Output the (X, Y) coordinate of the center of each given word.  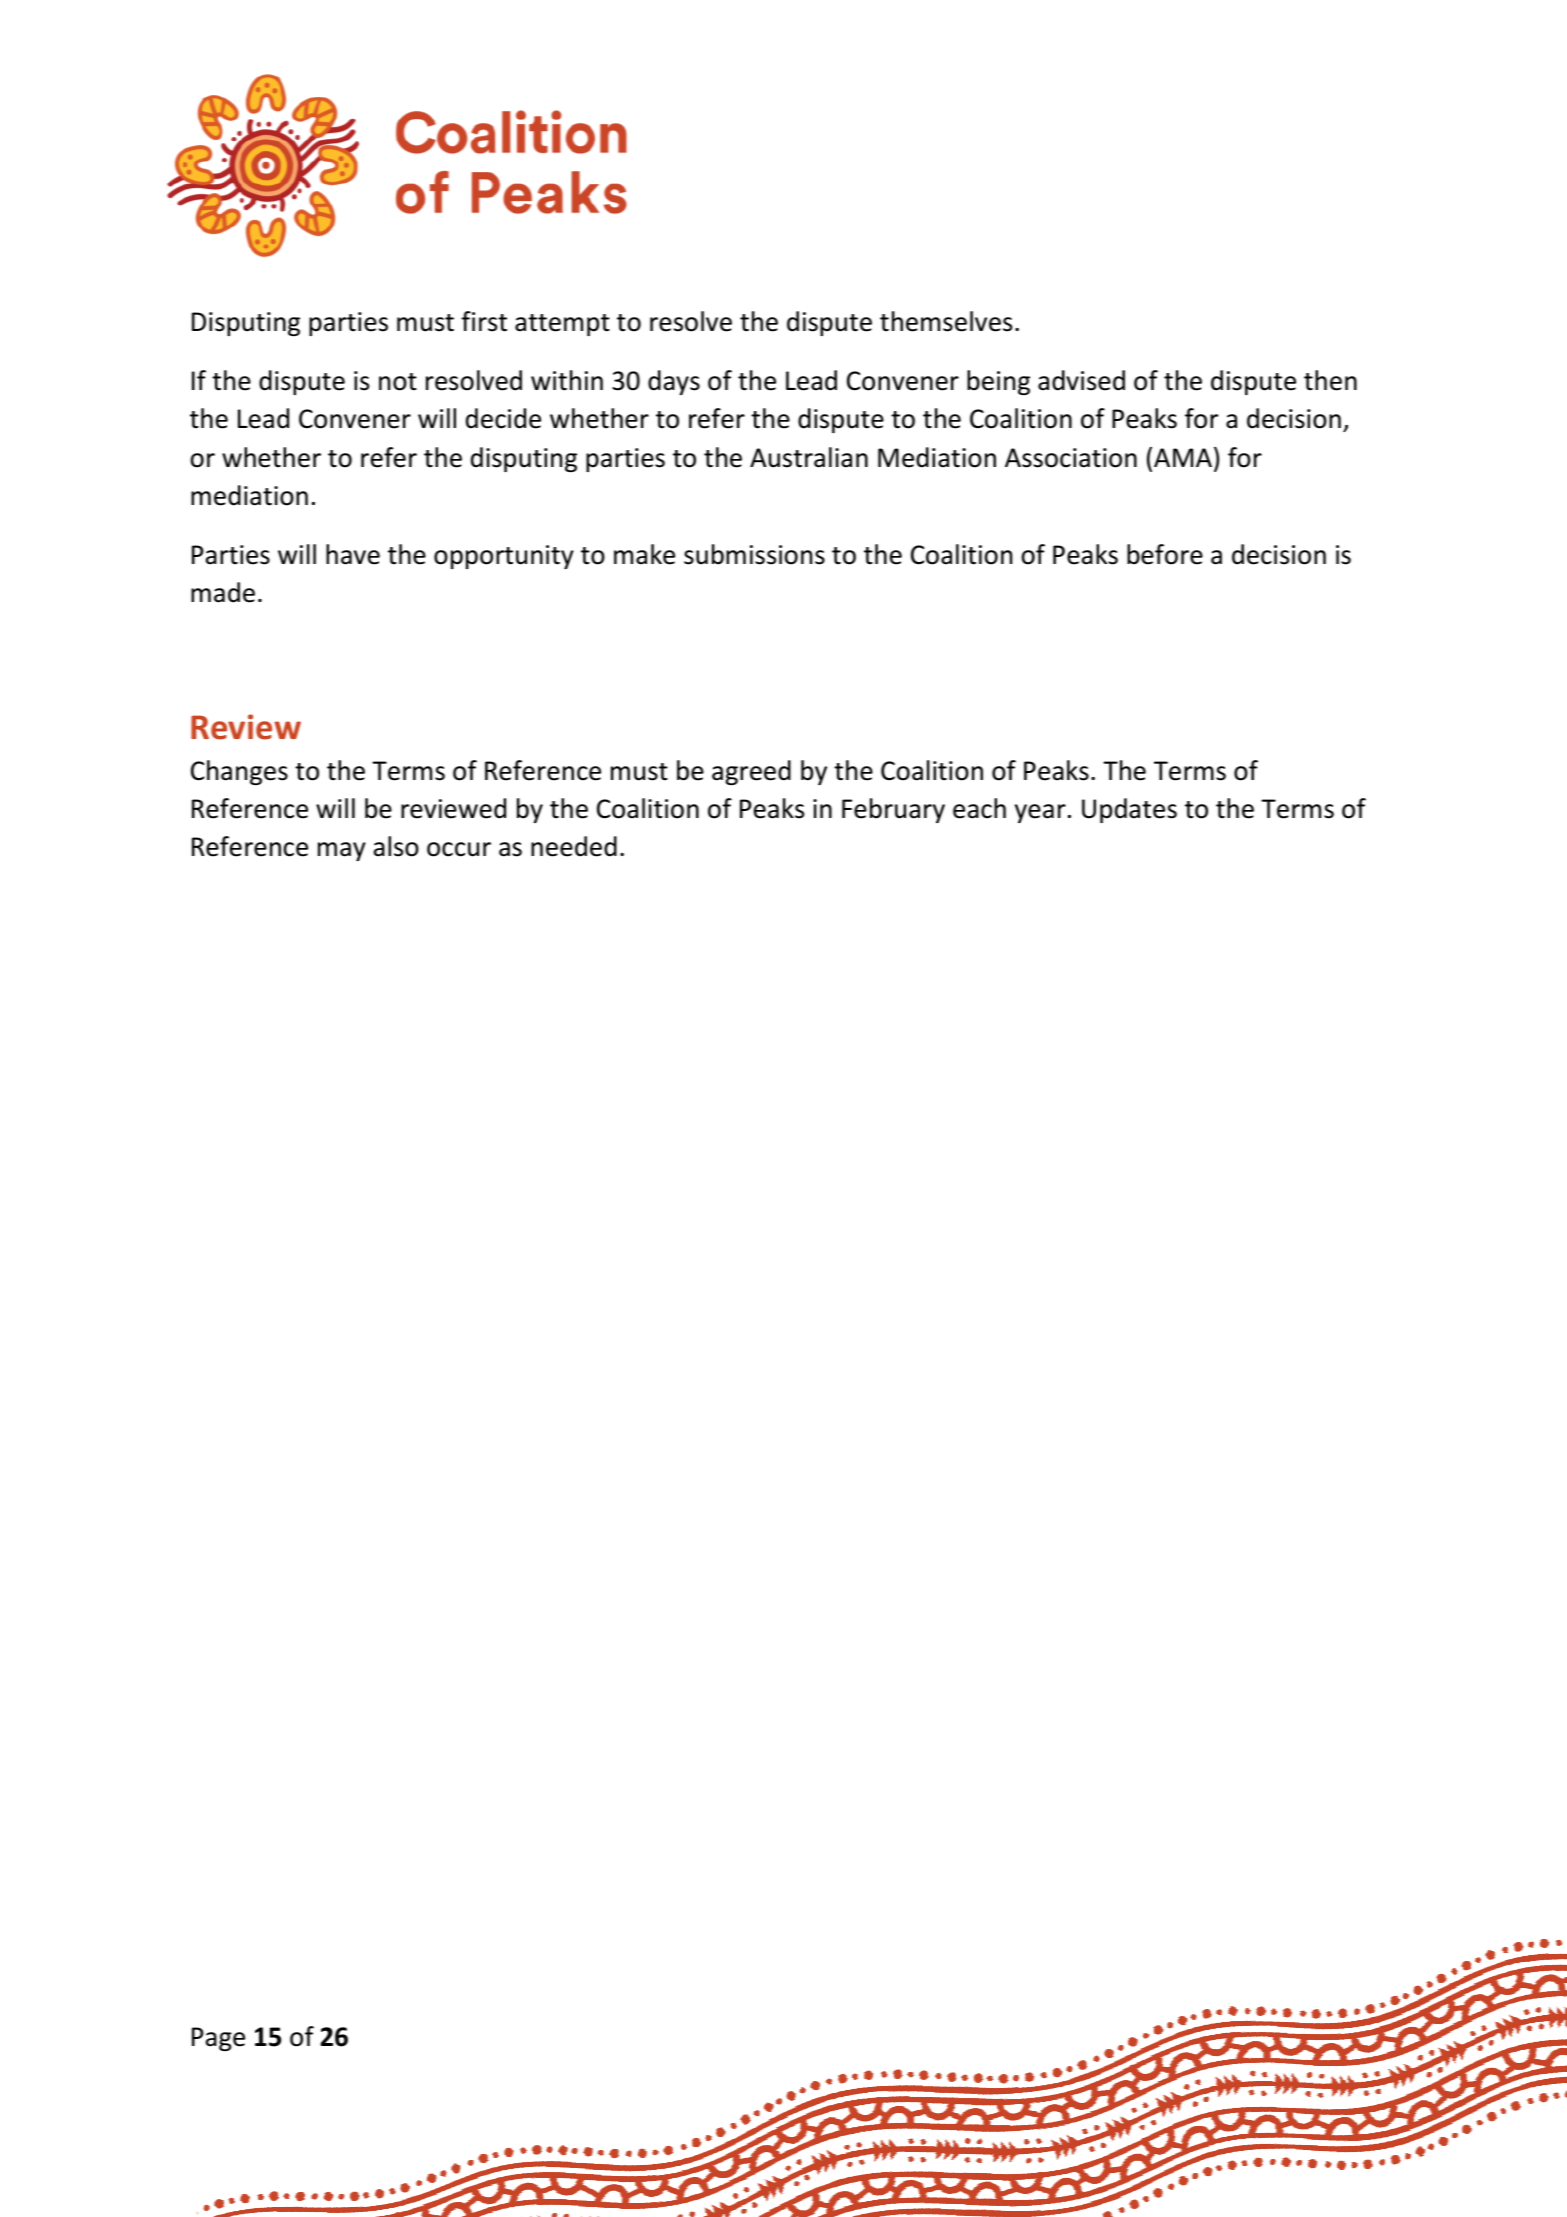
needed (574, 846)
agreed (751, 772)
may (342, 851)
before (1165, 554)
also (396, 846)
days (674, 382)
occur (459, 849)
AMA (1183, 457)
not (398, 382)
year (1040, 813)
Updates (1129, 810)
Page (218, 2039)
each (979, 808)
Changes (239, 772)
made (223, 592)
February (893, 810)
